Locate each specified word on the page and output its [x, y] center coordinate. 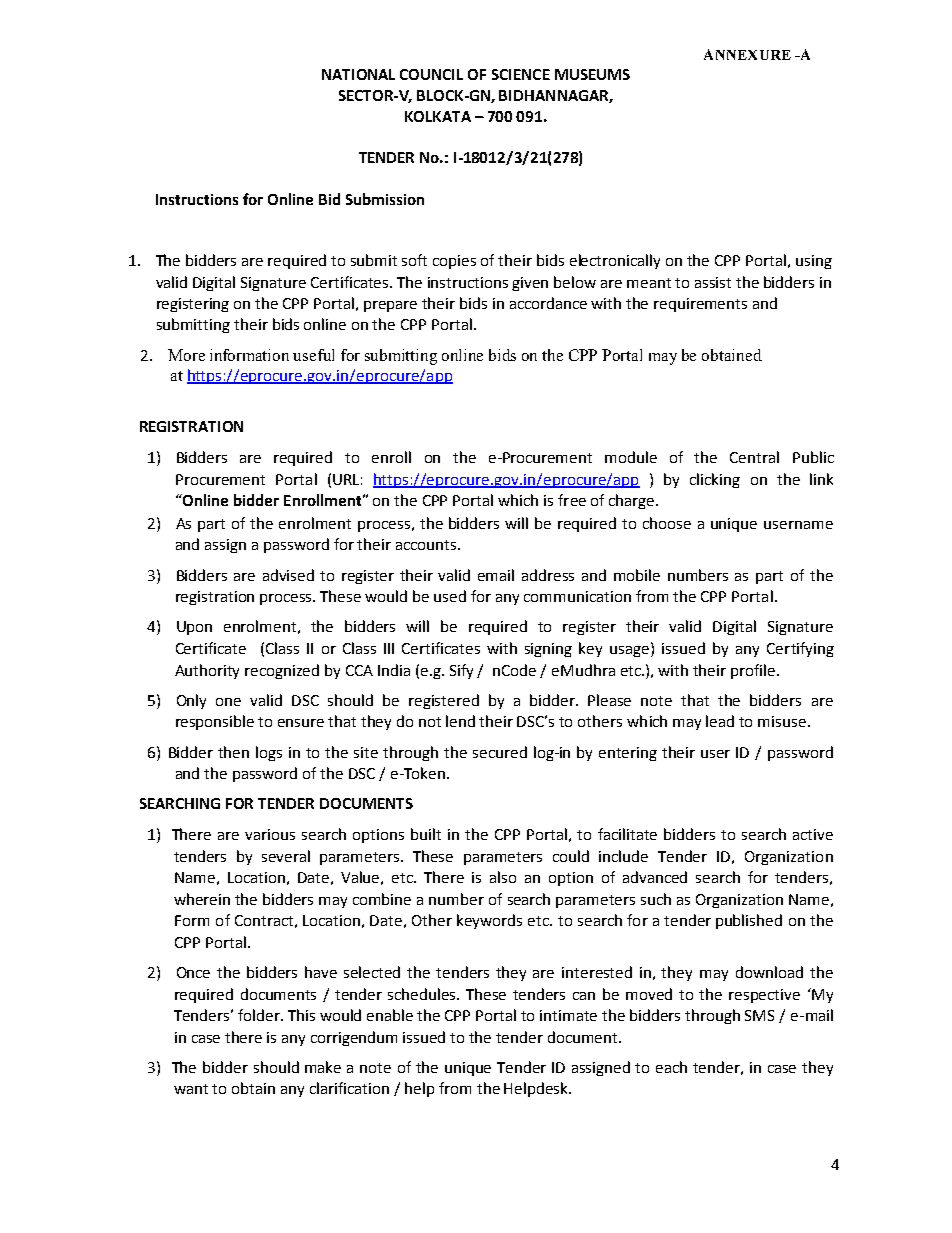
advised [288, 575]
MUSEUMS [592, 74]
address [548, 575]
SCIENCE [521, 74]
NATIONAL [358, 74]
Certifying [800, 649]
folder [260, 1015]
